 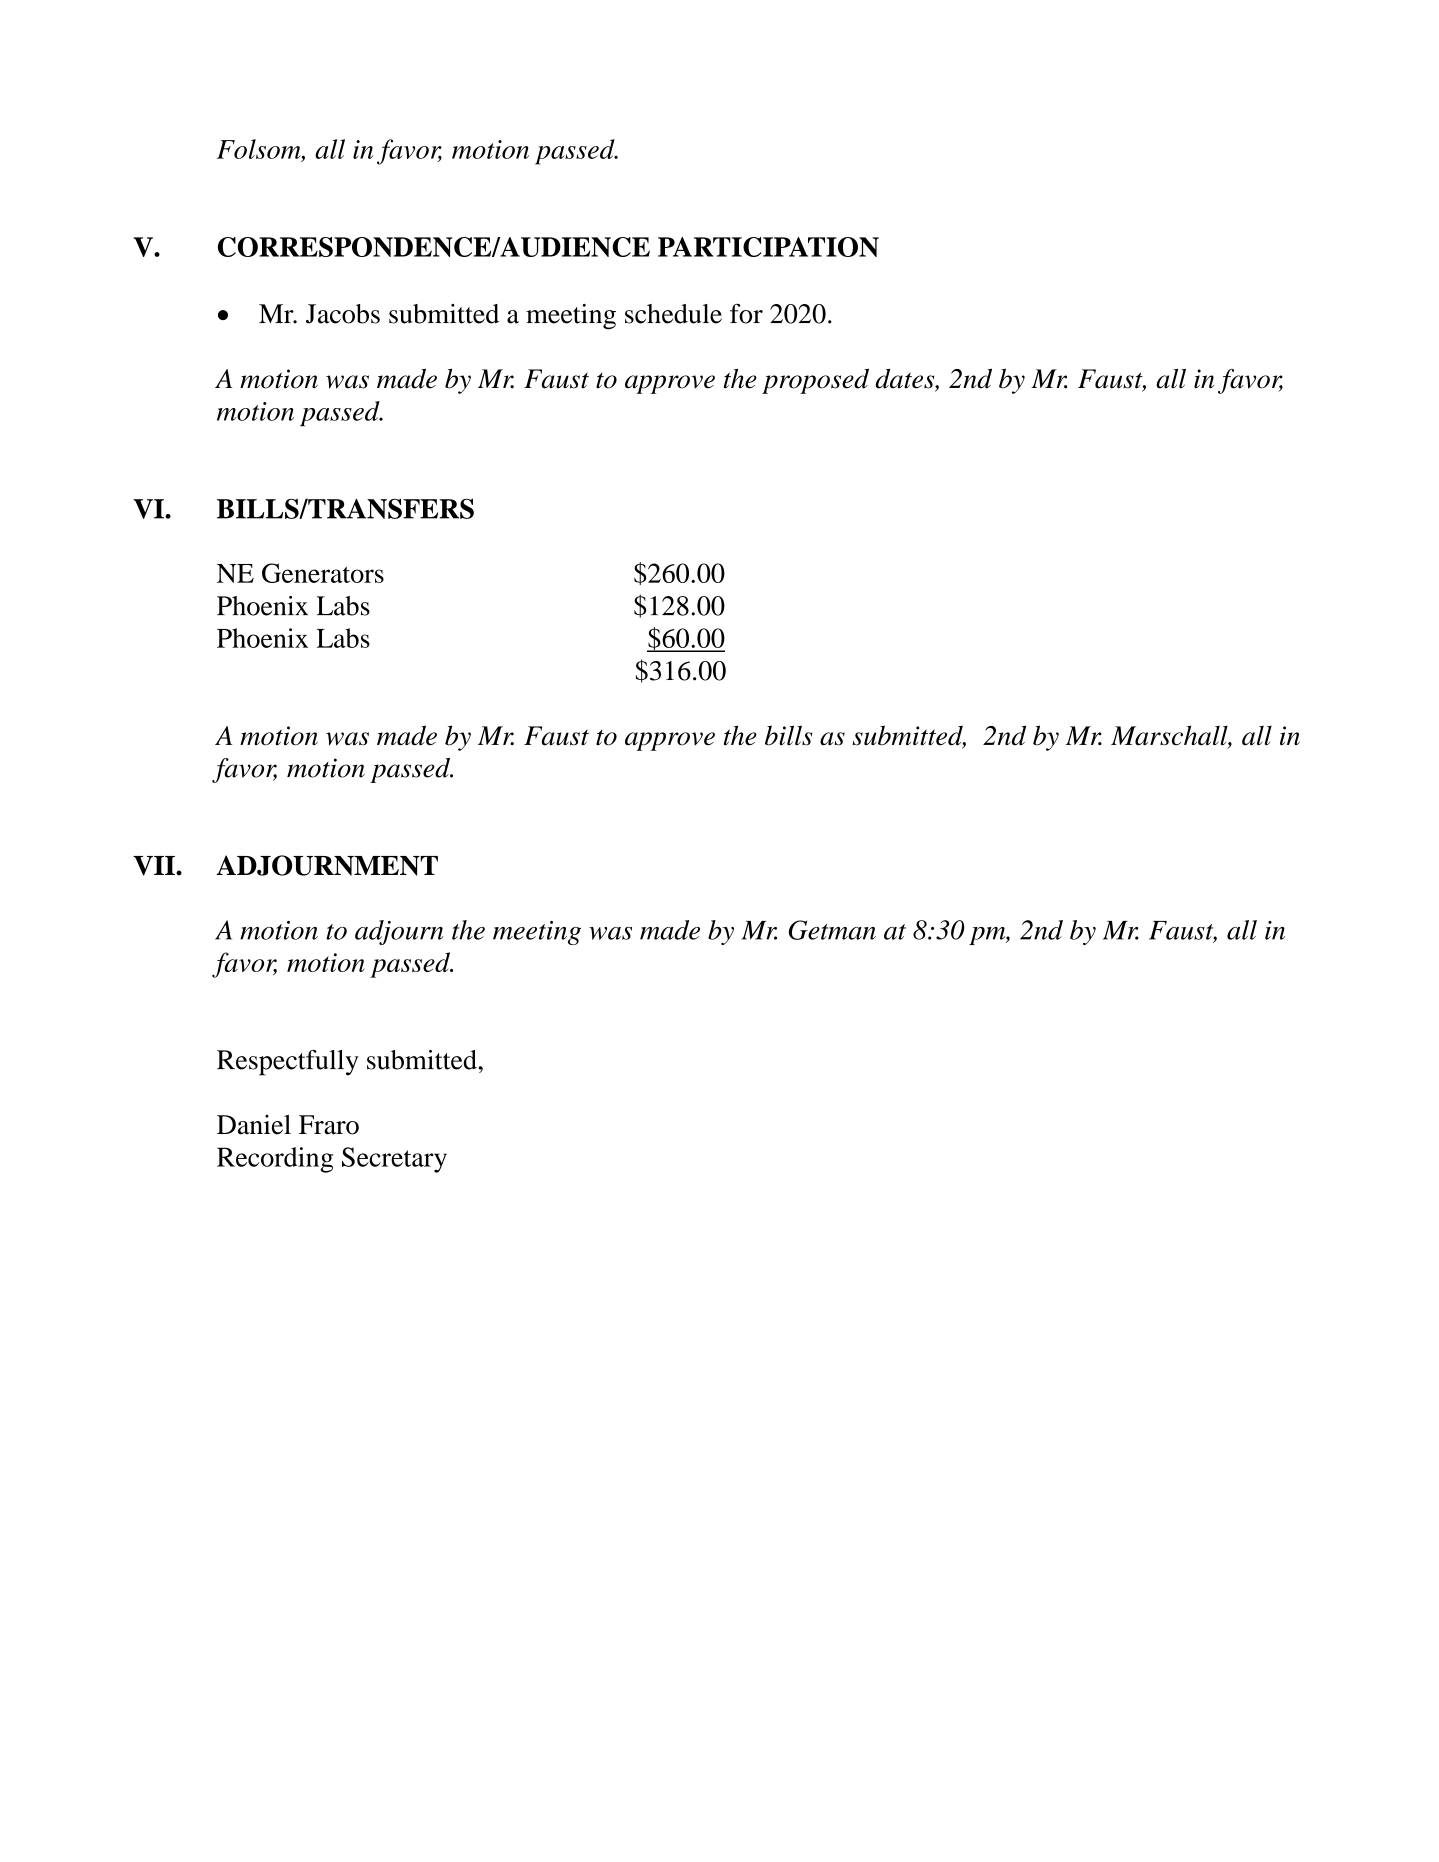 I want to click on Daniel, so click(x=254, y=1125).
